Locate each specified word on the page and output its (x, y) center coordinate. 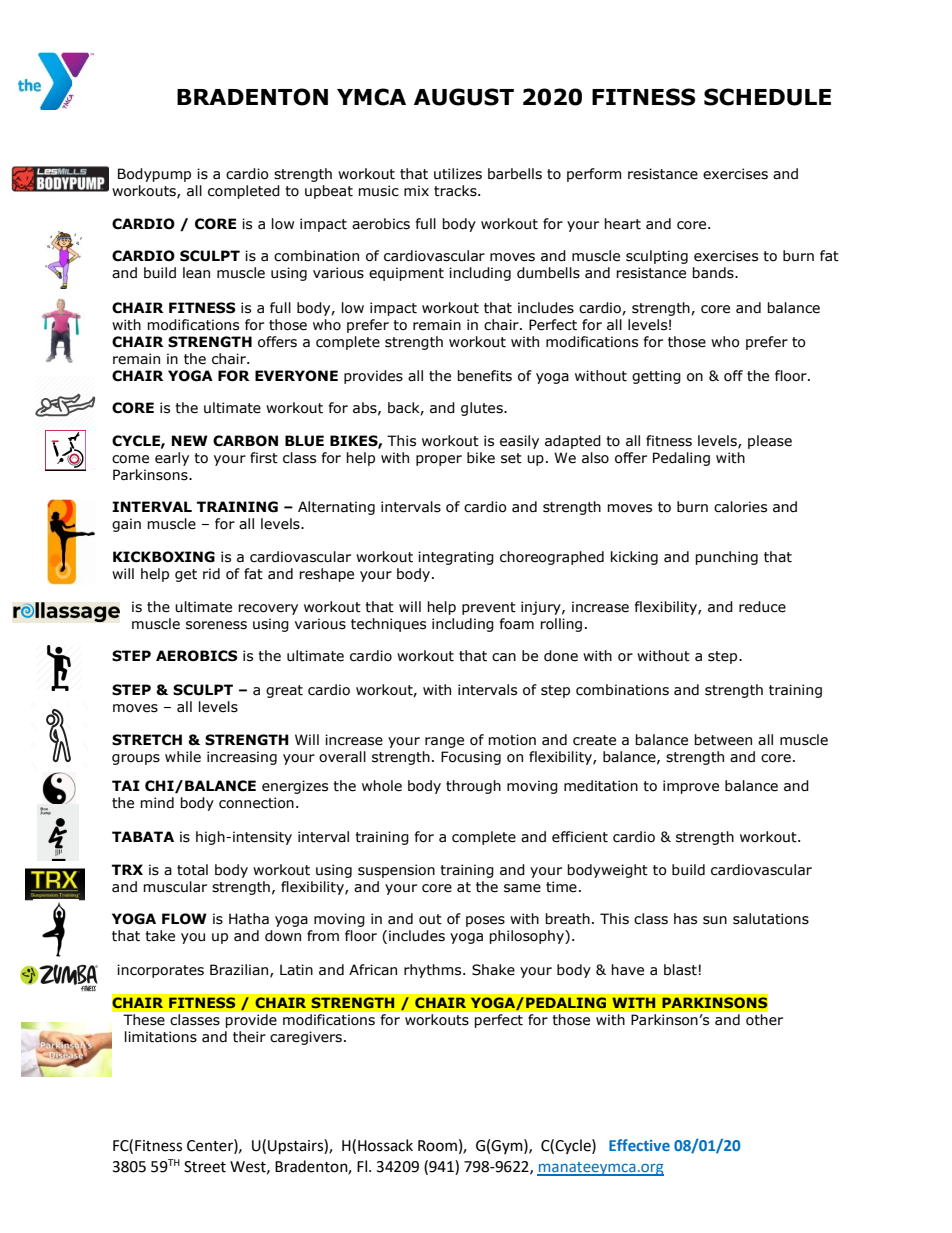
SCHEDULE (767, 97)
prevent (489, 608)
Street (205, 1167)
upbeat (329, 192)
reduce (762, 607)
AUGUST (464, 97)
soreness (216, 625)
